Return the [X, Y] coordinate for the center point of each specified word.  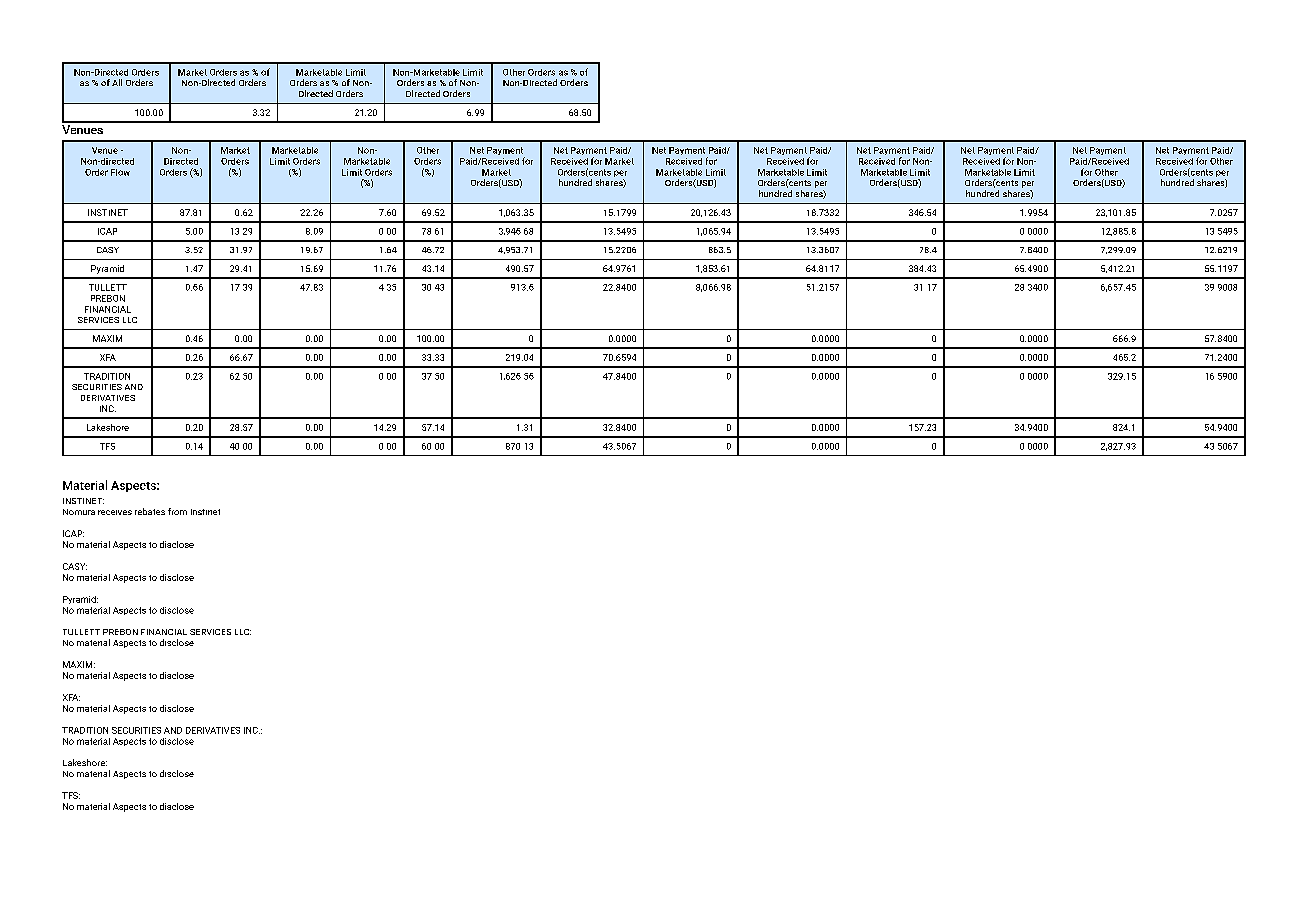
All [117, 82]
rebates [150, 511]
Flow [120, 172]
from [177, 511]
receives [115, 512]
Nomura [79, 512]
